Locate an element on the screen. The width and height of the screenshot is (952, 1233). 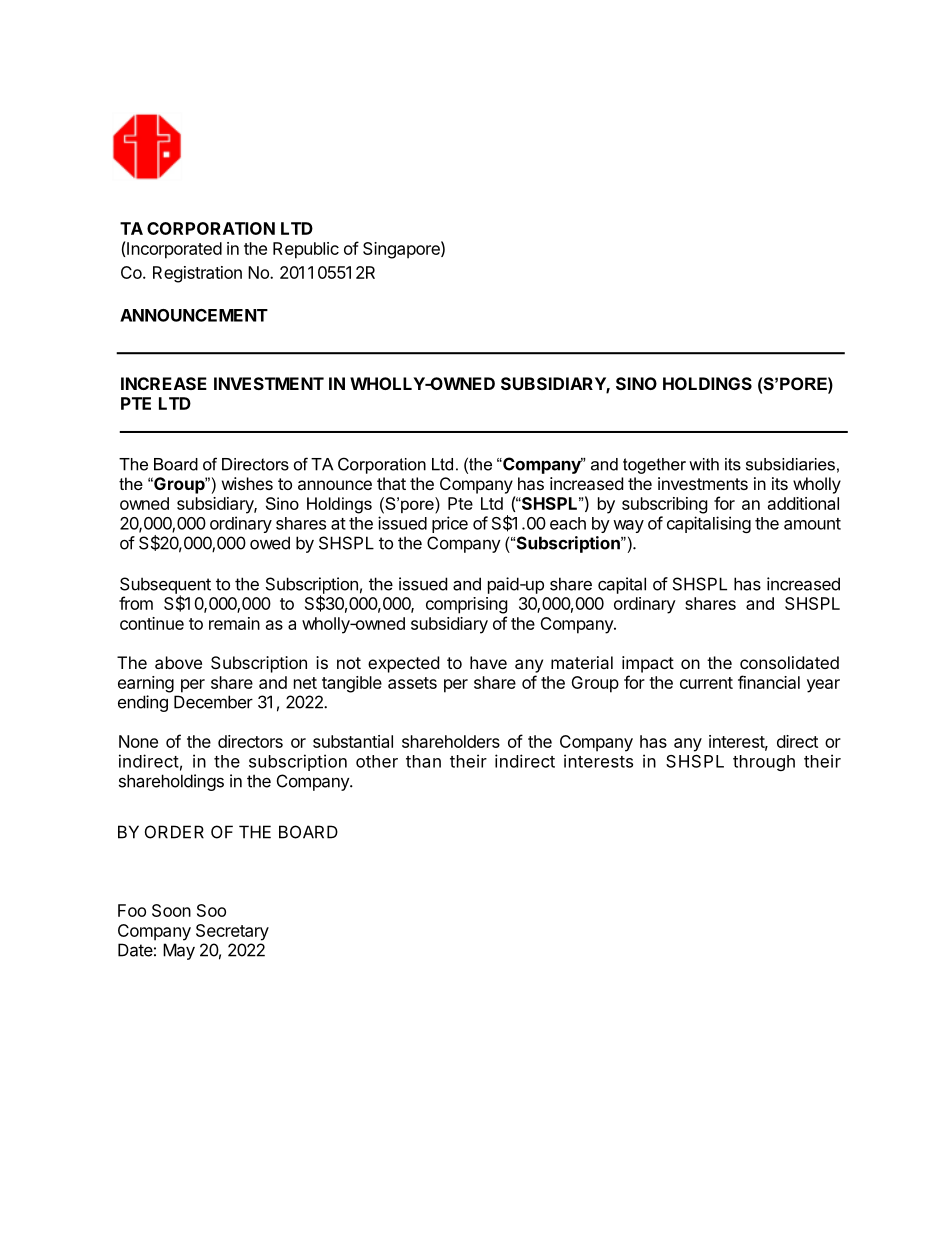
remain is located at coordinates (234, 623).
